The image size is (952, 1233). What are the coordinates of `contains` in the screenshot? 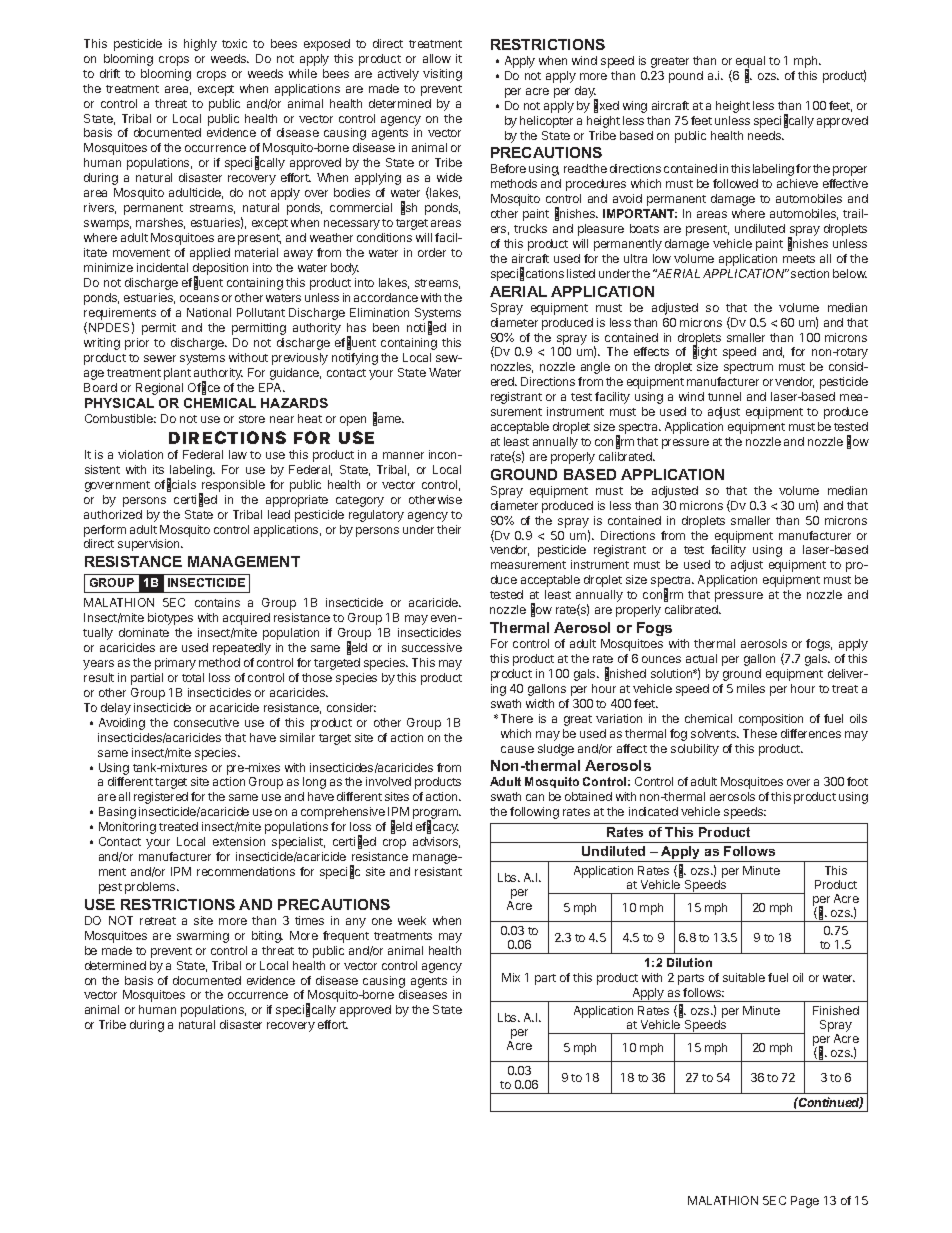 It's located at (217, 602).
